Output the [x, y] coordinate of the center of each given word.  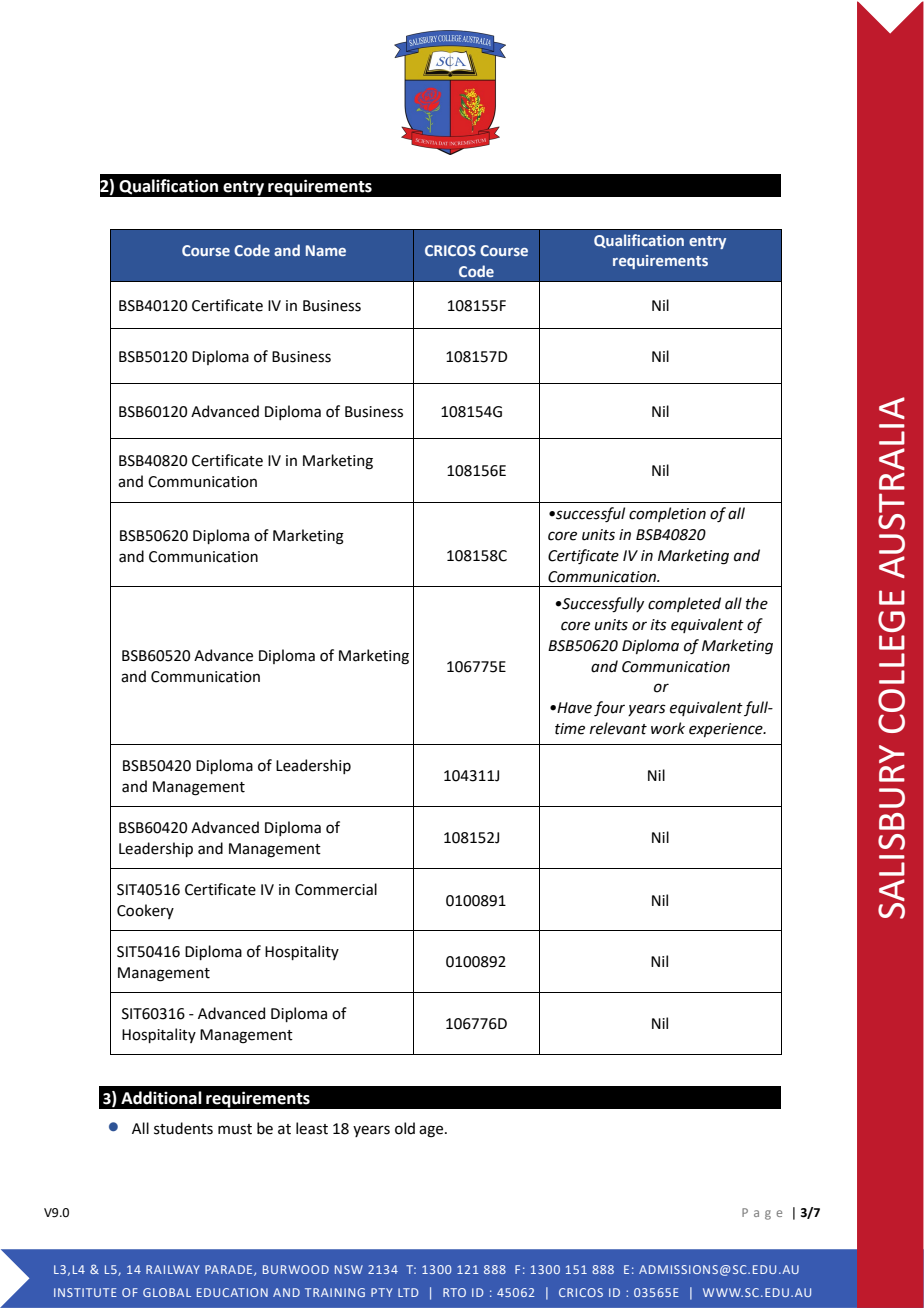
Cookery [145, 911]
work [668, 728]
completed [684, 604]
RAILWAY [173, 1269]
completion [667, 514]
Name [326, 250]
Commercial [336, 889]
